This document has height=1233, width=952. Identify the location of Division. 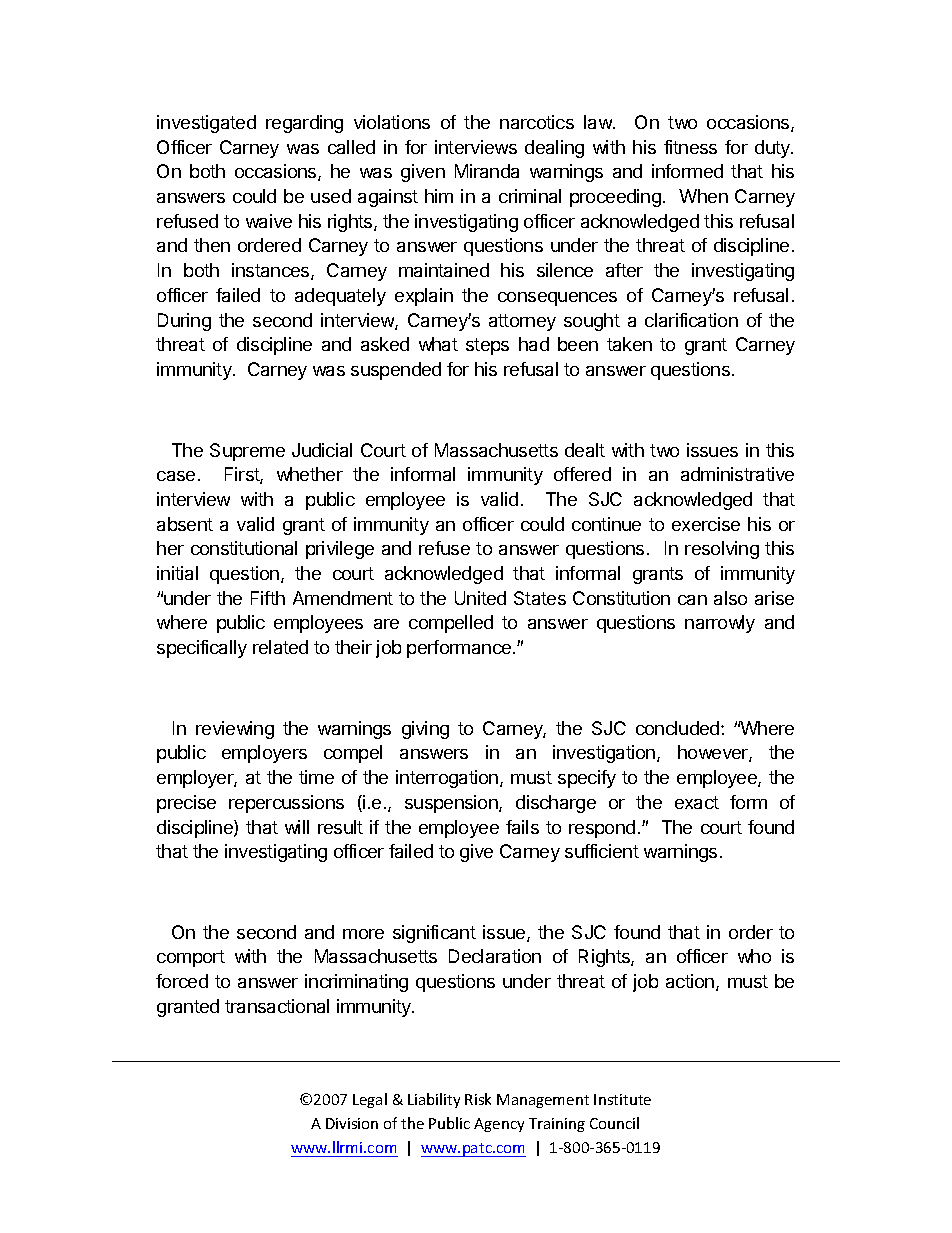
(352, 1123).
